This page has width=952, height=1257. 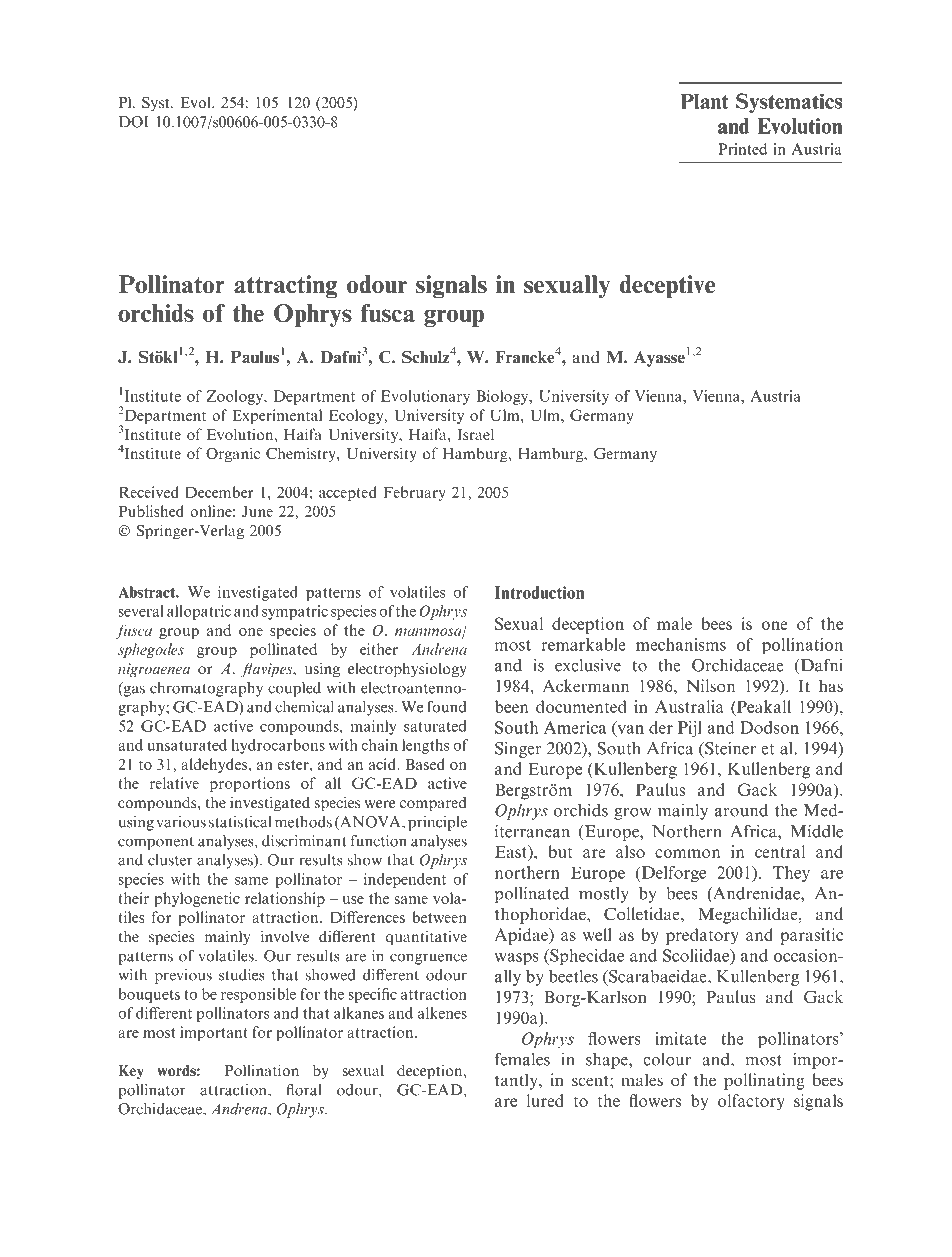 I want to click on Key, so click(x=131, y=1072).
